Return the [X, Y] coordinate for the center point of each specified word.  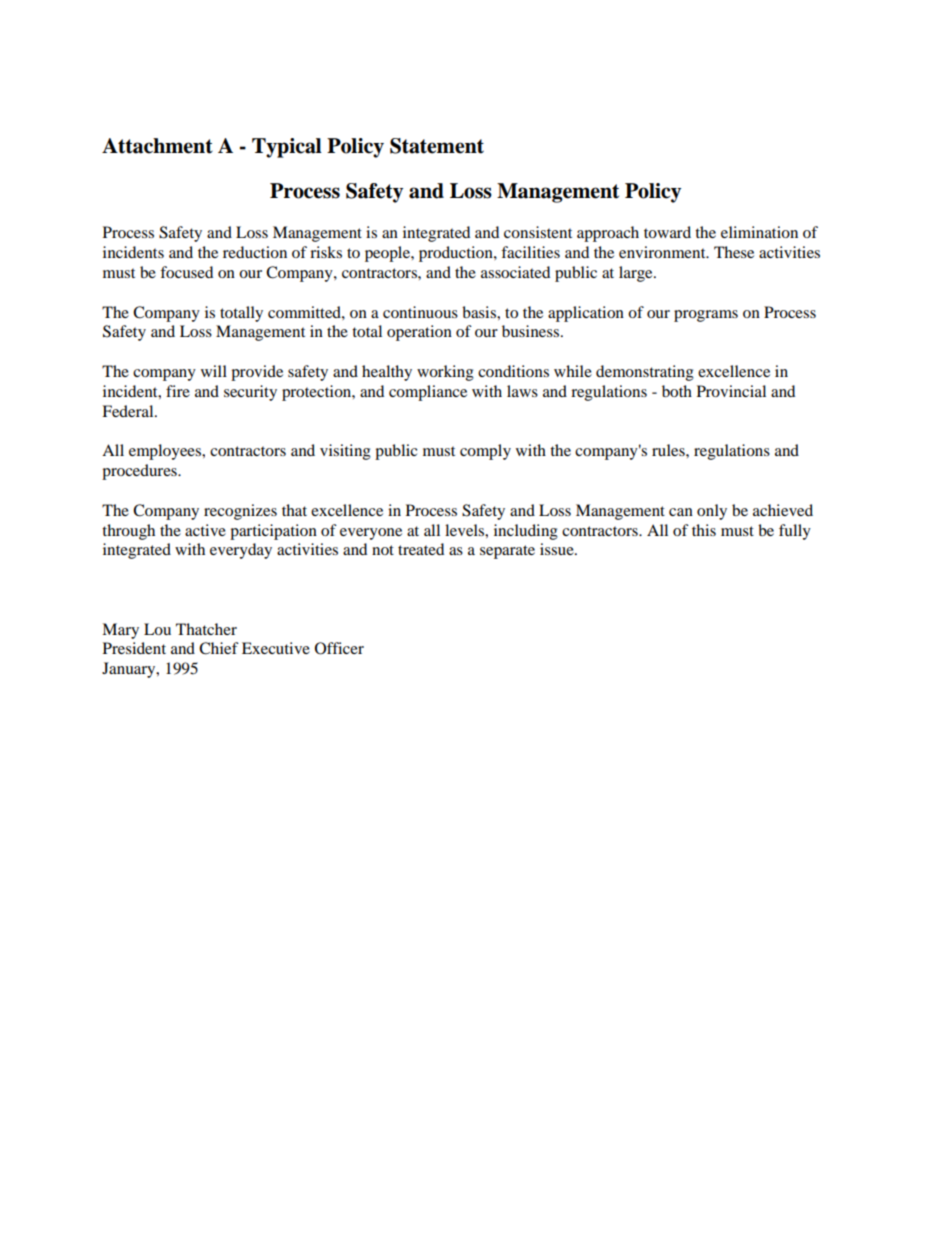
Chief [219, 648]
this [704, 530]
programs [706, 316]
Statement [437, 146]
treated [421, 549]
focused [186, 272]
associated [515, 272]
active [205, 530]
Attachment [157, 146]
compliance [428, 393]
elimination [759, 232]
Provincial [731, 391]
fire [178, 391]
